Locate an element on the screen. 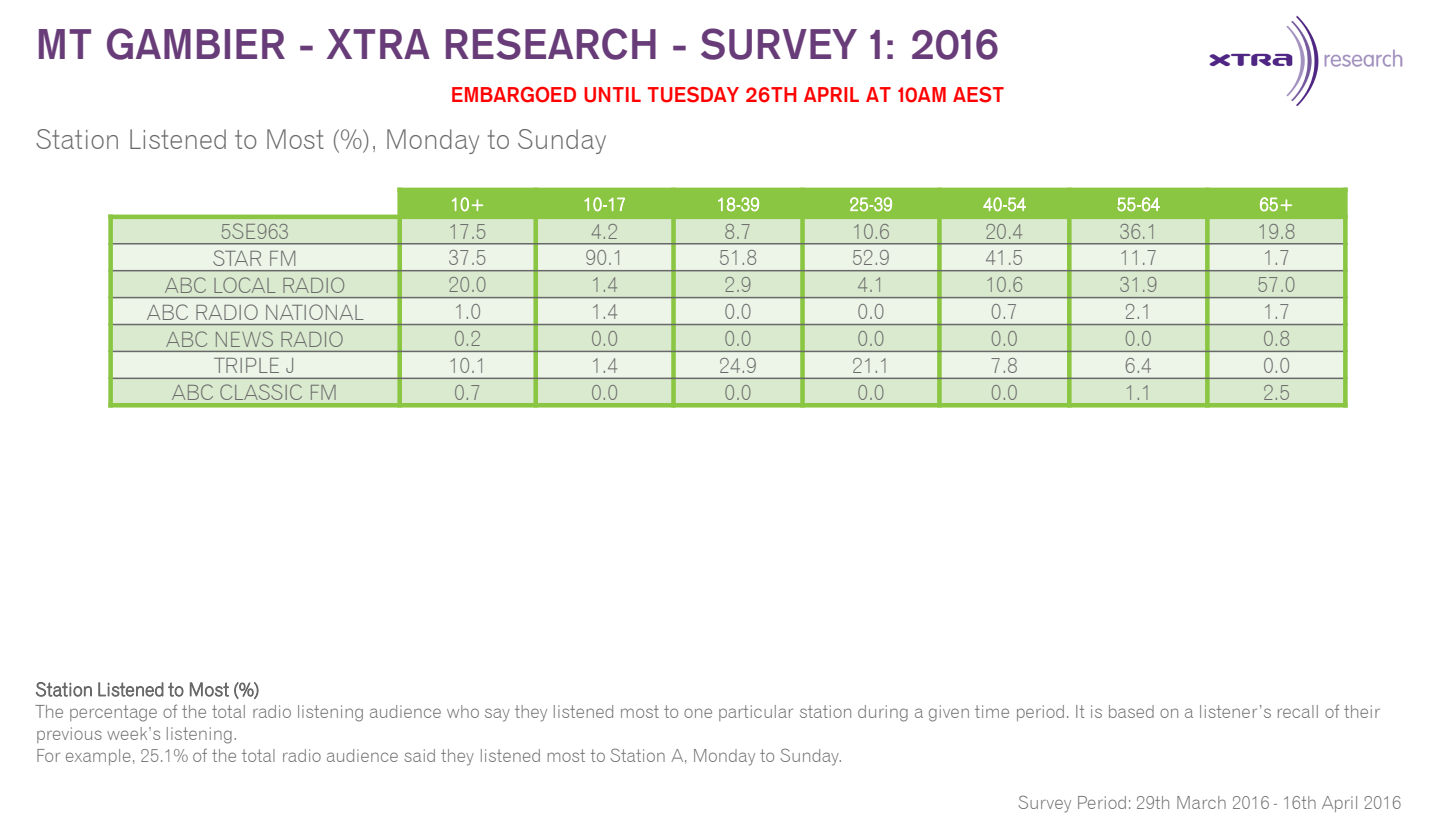 Image resolution: width=1456 pixels, height=819 pixels. one is located at coordinates (698, 713).
